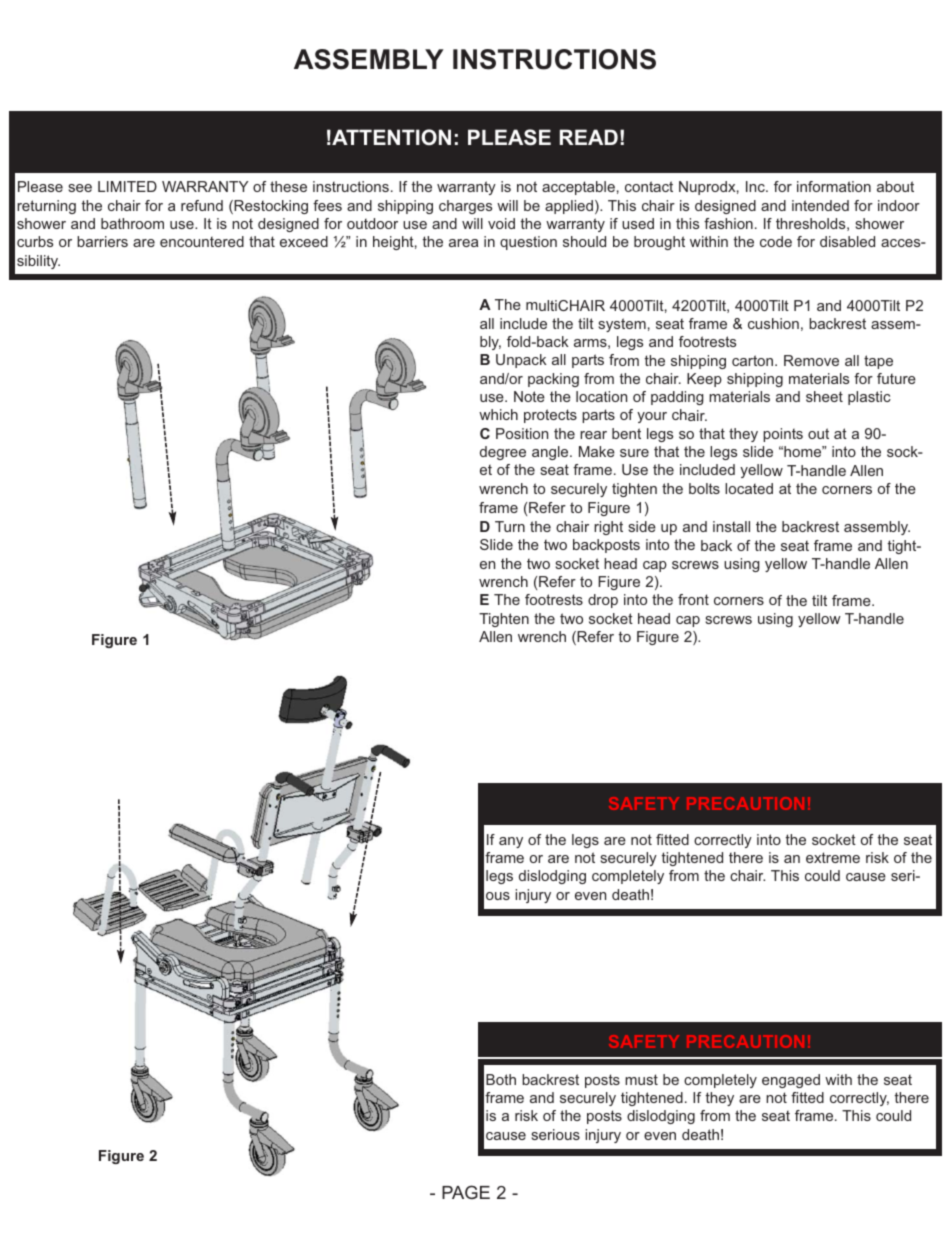 The width and height of the screenshot is (952, 1233). What do you see at coordinates (693, 599) in the screenshot?
I see `front` at bounding box center [693, 599].
